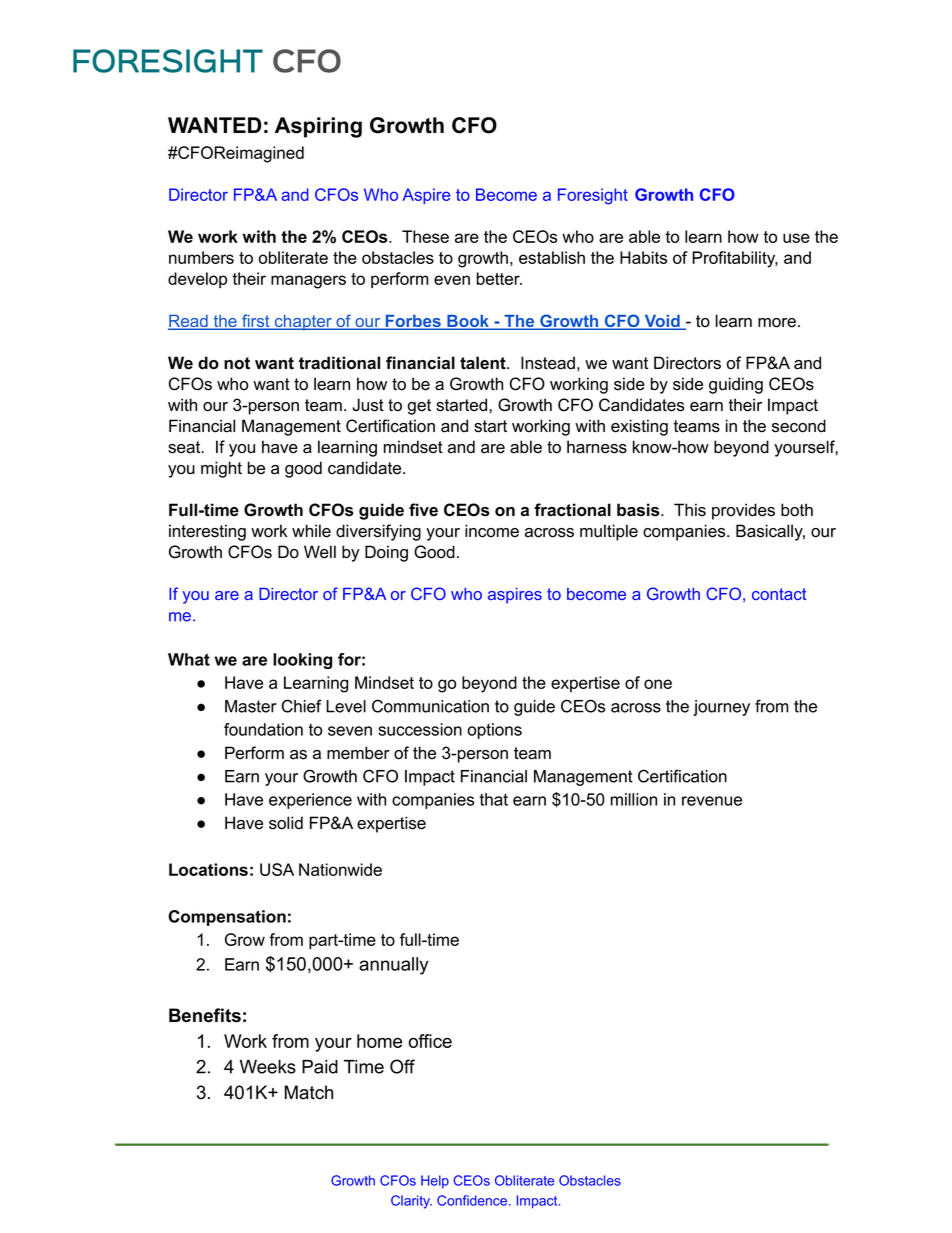  Describe the element at coordinates (473, 1200) in the document. I see `Confidence` at that location.
